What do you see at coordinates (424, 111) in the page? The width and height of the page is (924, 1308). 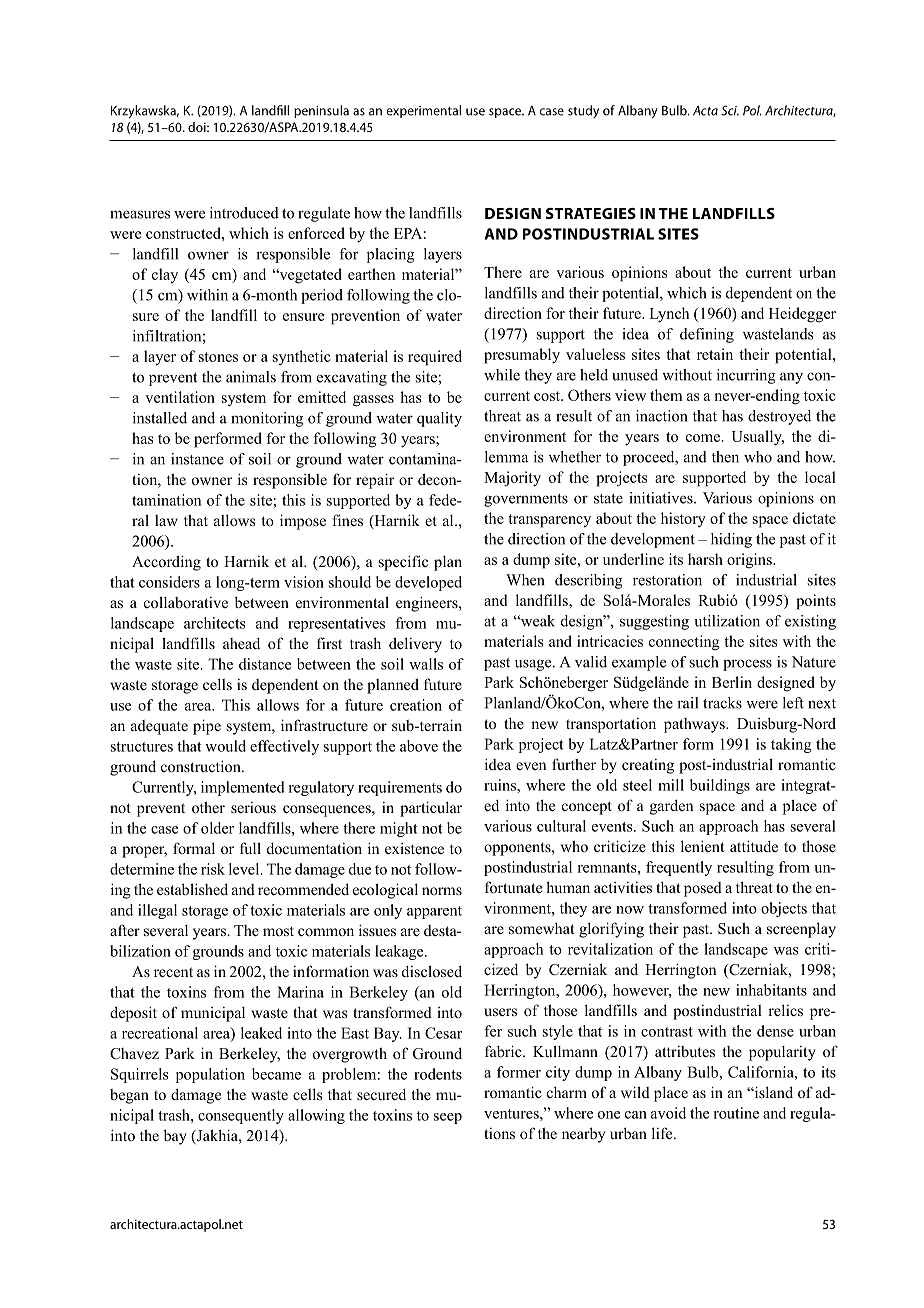 I see `experimental` at bounding box center [424, 111].
